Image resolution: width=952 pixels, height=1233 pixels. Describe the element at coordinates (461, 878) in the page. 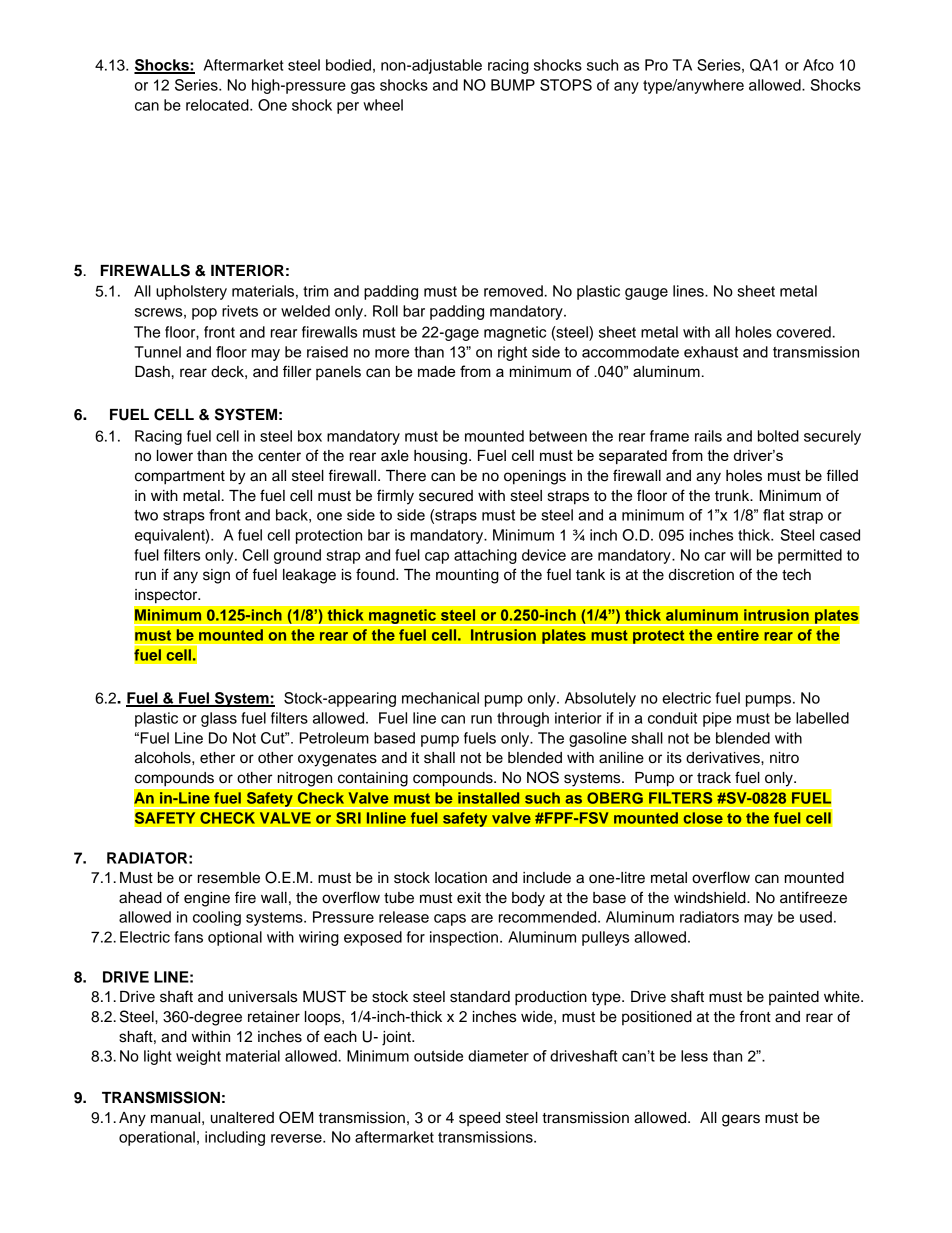

I see `location` at that location.
